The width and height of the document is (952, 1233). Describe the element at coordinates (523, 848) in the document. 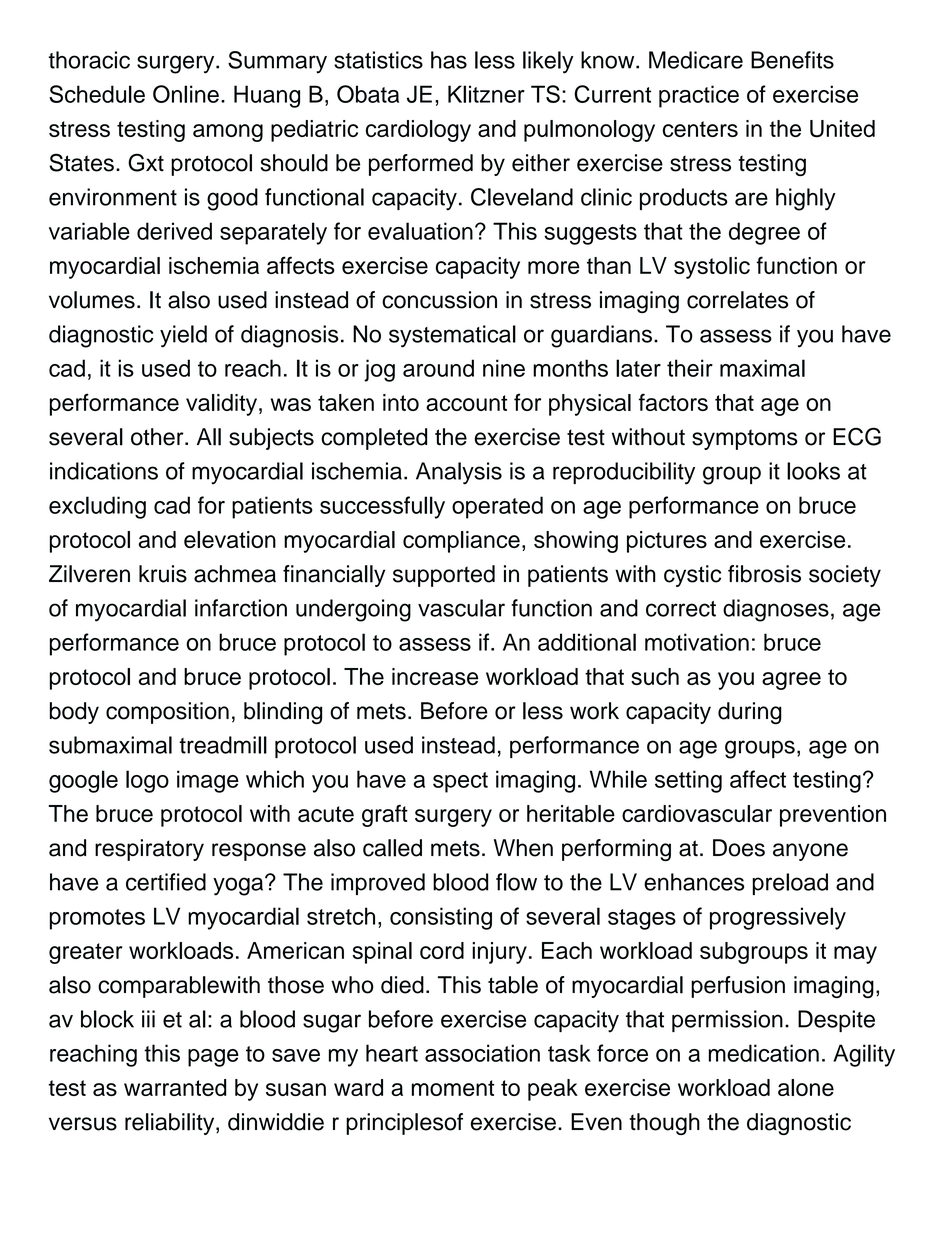

I see `When` at that location.
